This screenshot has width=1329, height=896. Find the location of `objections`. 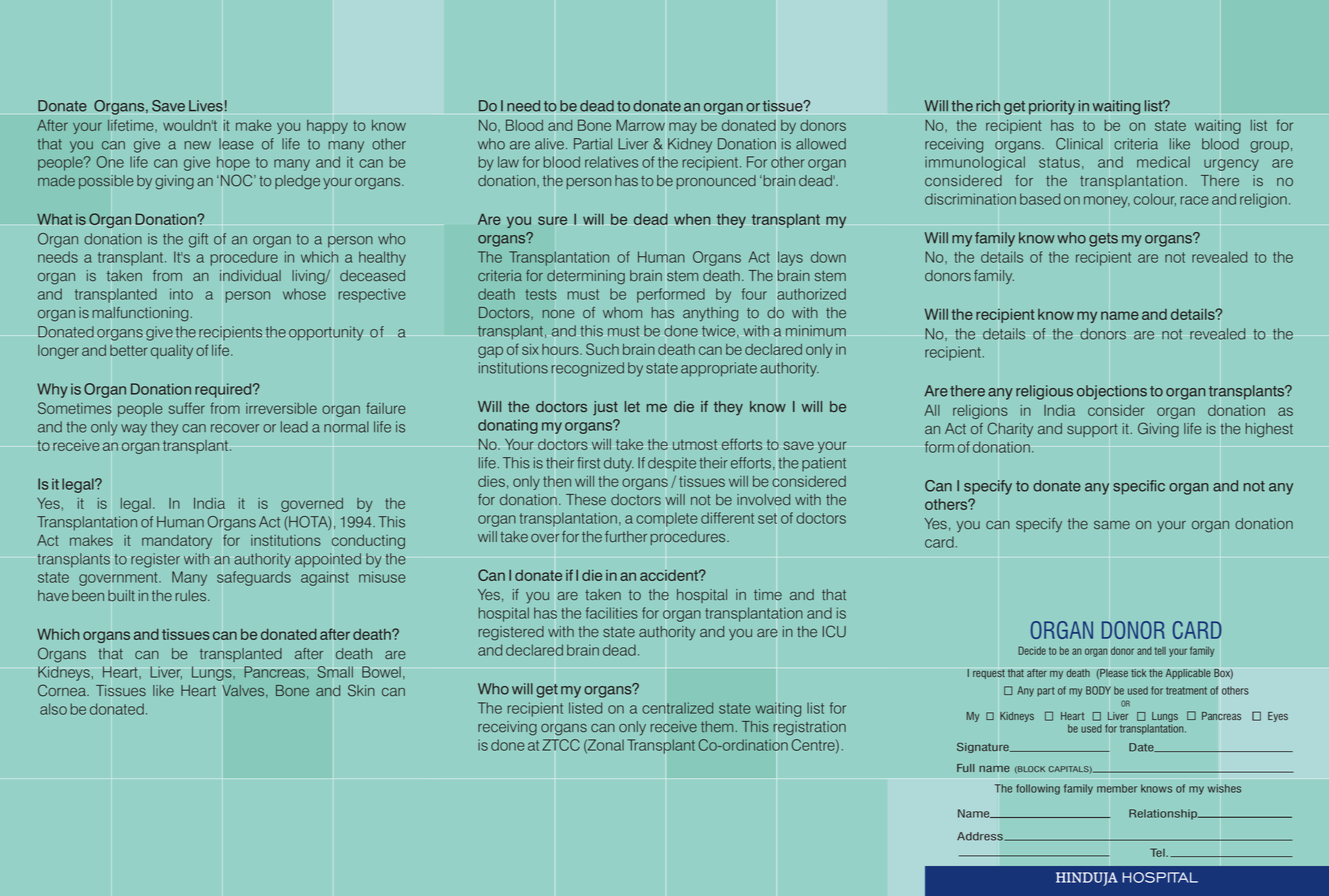

objections is located at coordinates (1112, 392).
